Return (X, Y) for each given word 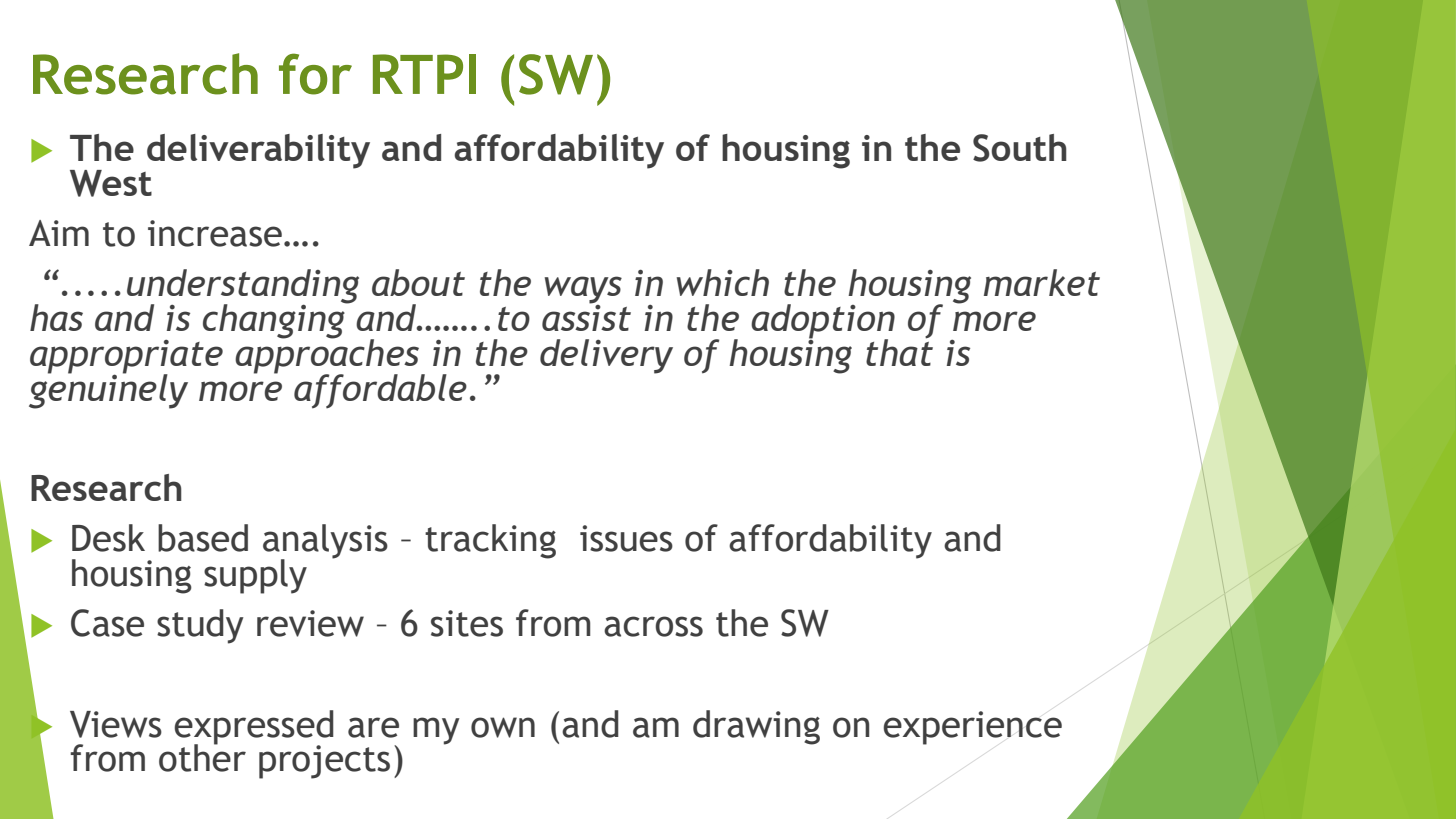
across (653, 626)
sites (467, 623)
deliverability (258, 151)
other (202, 757)
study (200, 626)
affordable (380, 391)
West (111, 183)
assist (586, 316)
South (1020, 148)
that (899, 351)
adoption (823, 322)
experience (972, 728)
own (503, 727)
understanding (243, 287)
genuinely (108, 390)
